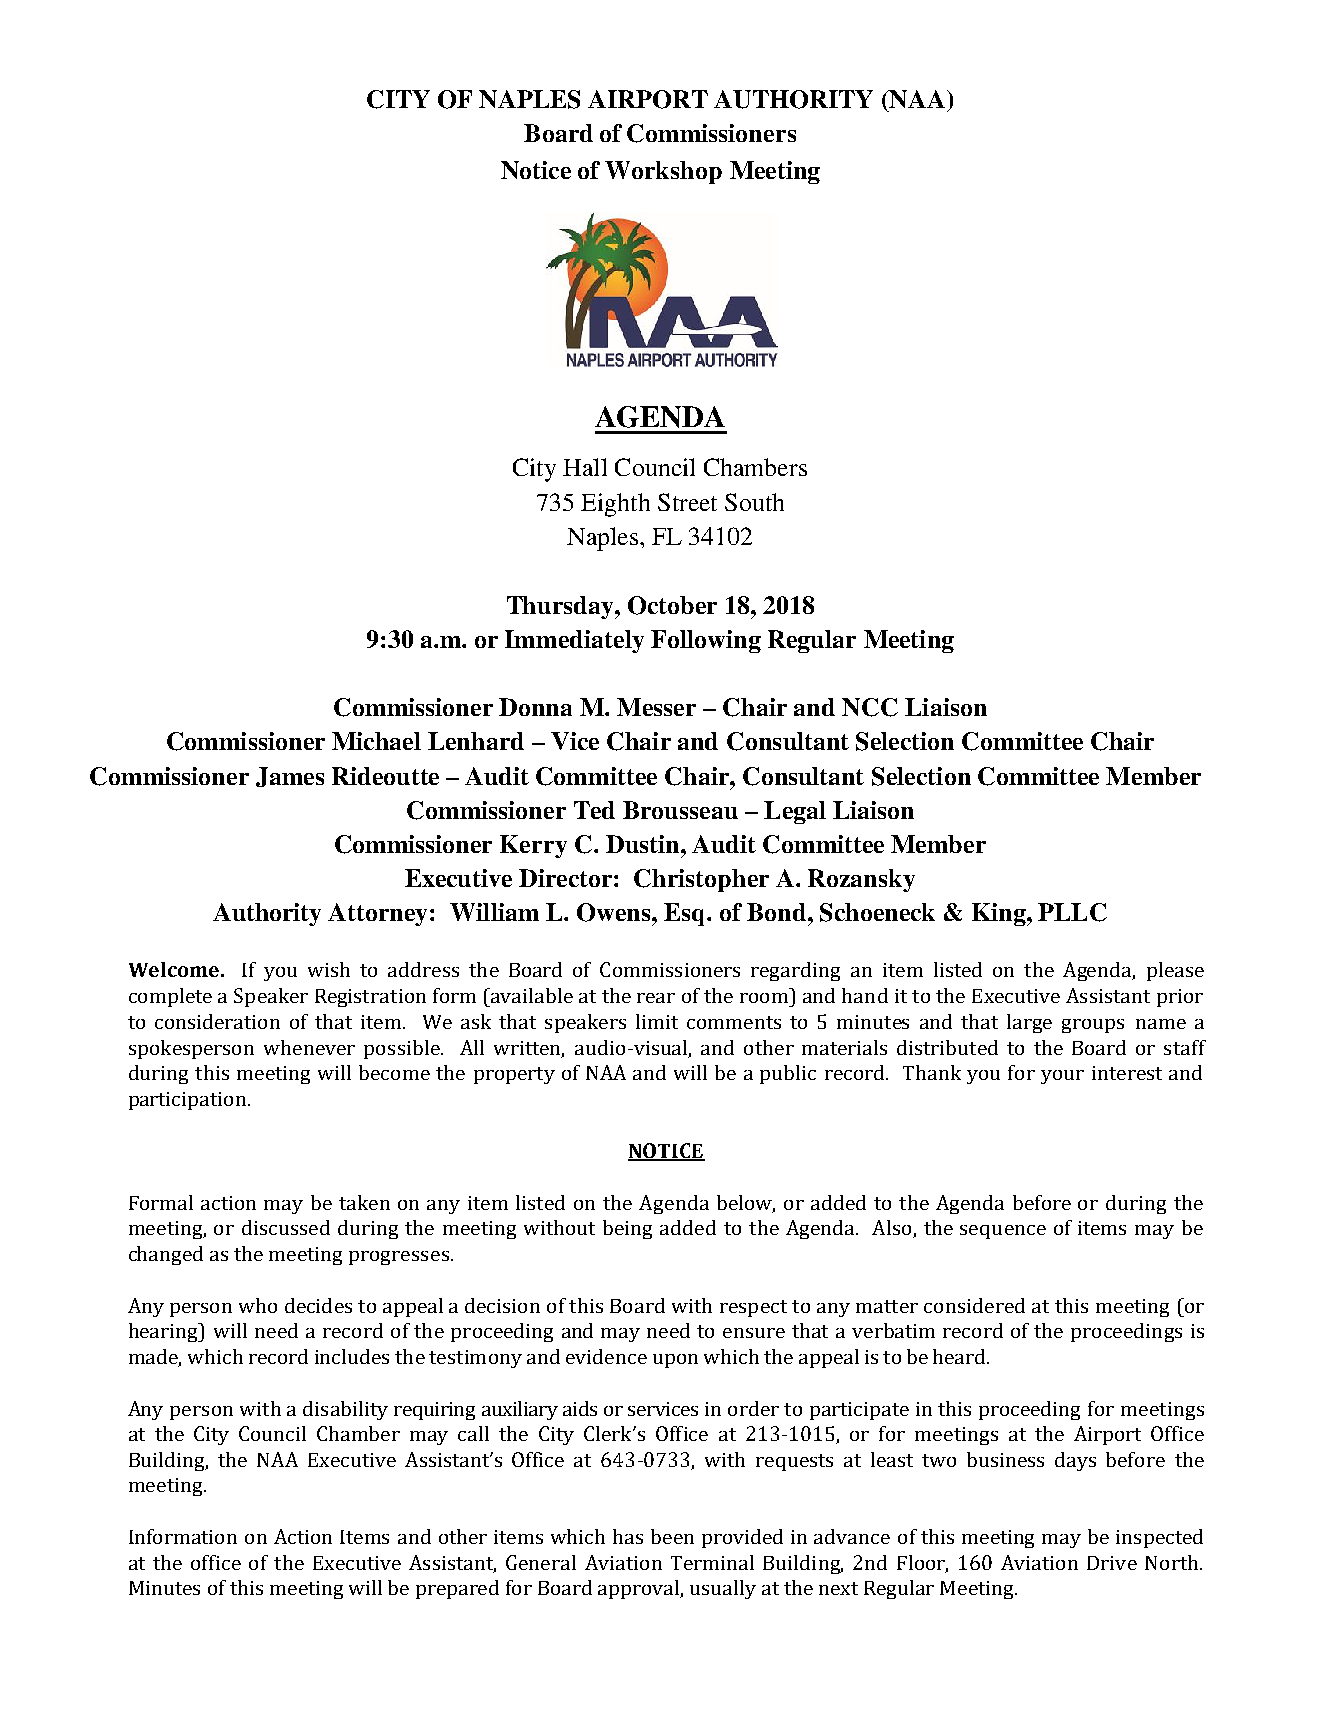 The image size is (1324, 1714). What do you see at coordinates (754, 502) in the image?
I see `South` at bounding box center [754, 502].
